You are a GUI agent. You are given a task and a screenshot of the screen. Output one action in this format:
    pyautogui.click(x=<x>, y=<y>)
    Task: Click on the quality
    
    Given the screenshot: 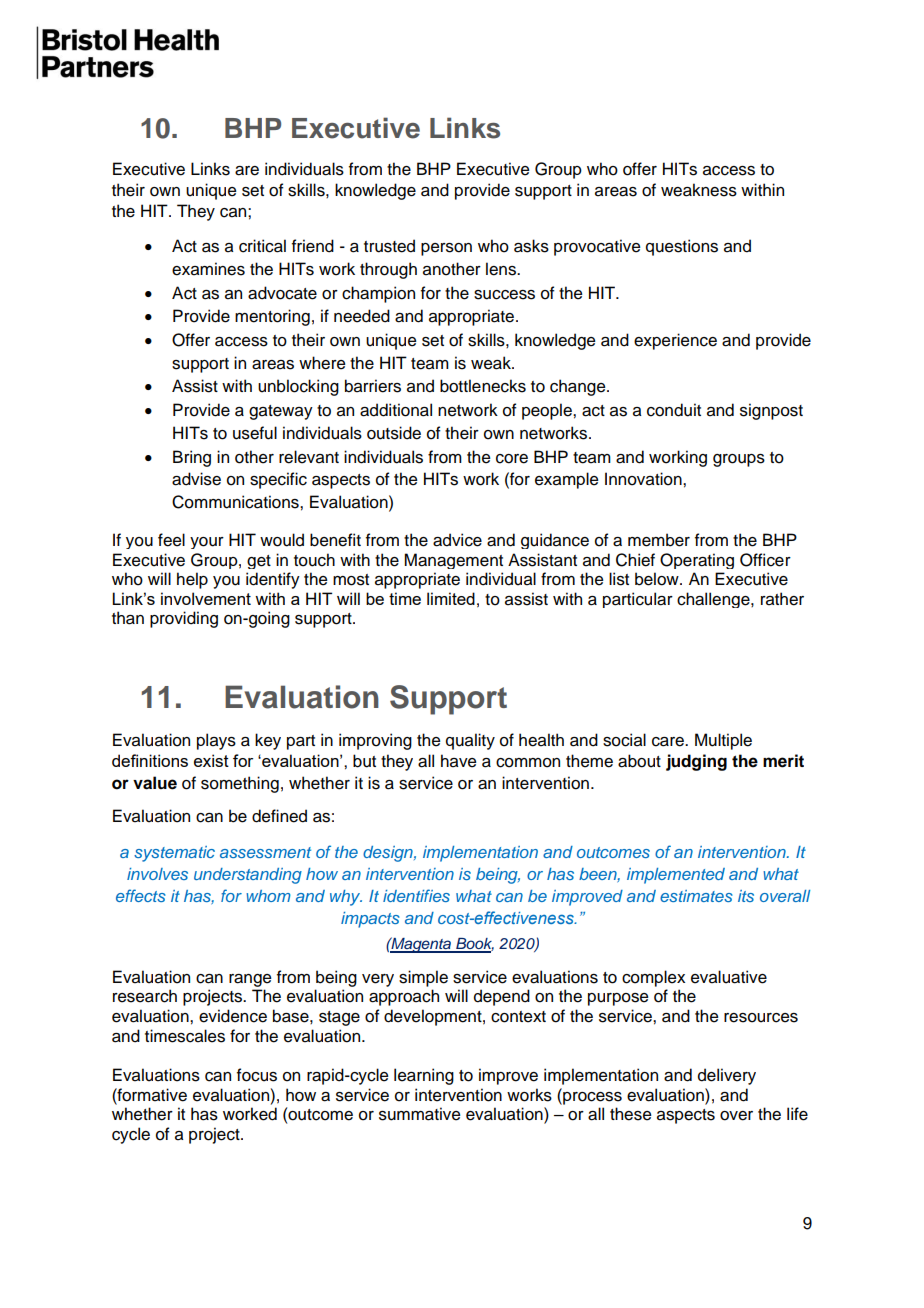 What is the action you would take?
    pyautogui.click(x=470, y=741)
